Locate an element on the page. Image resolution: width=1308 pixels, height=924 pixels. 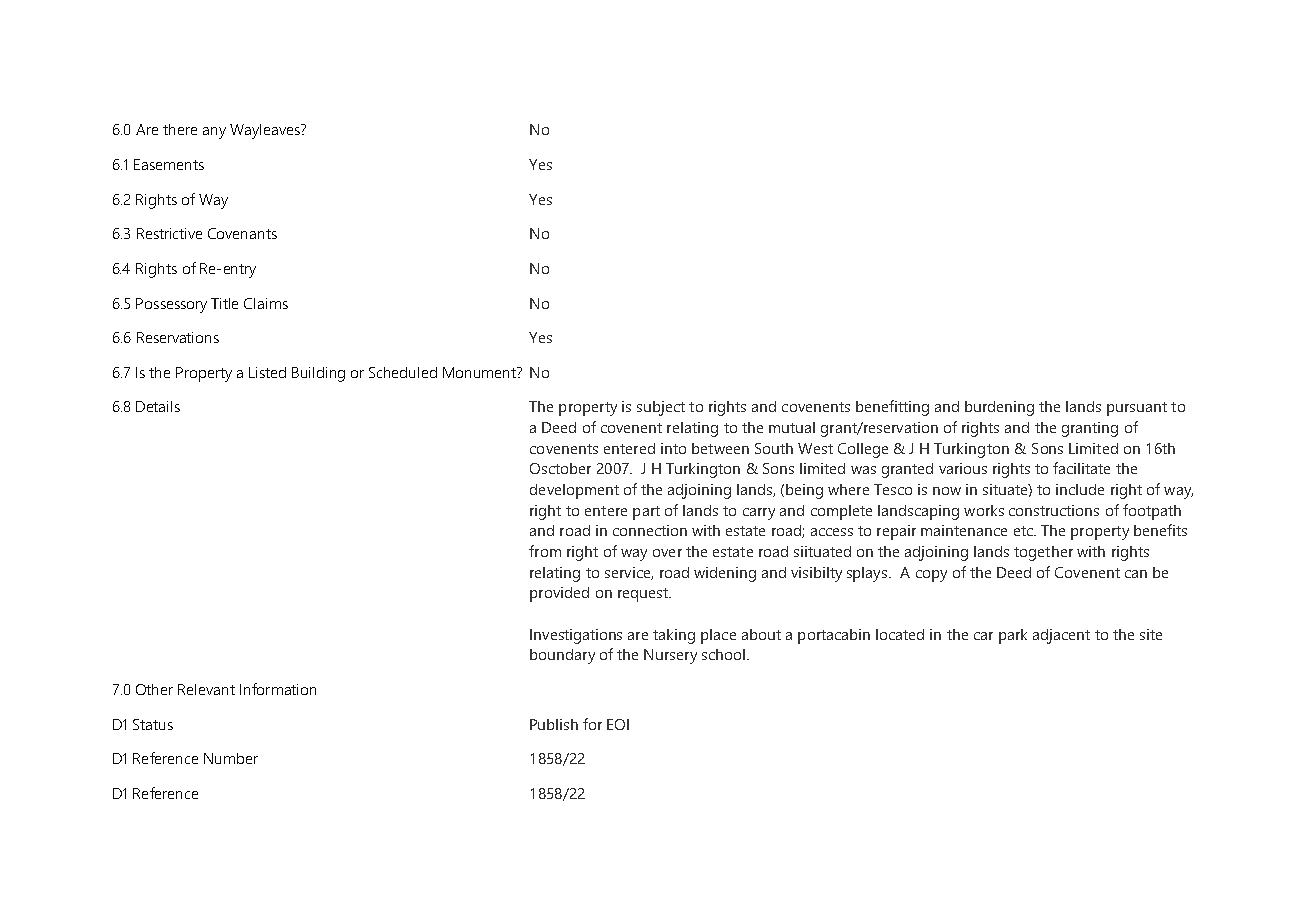
Number is located at coordinates (231, 758).
